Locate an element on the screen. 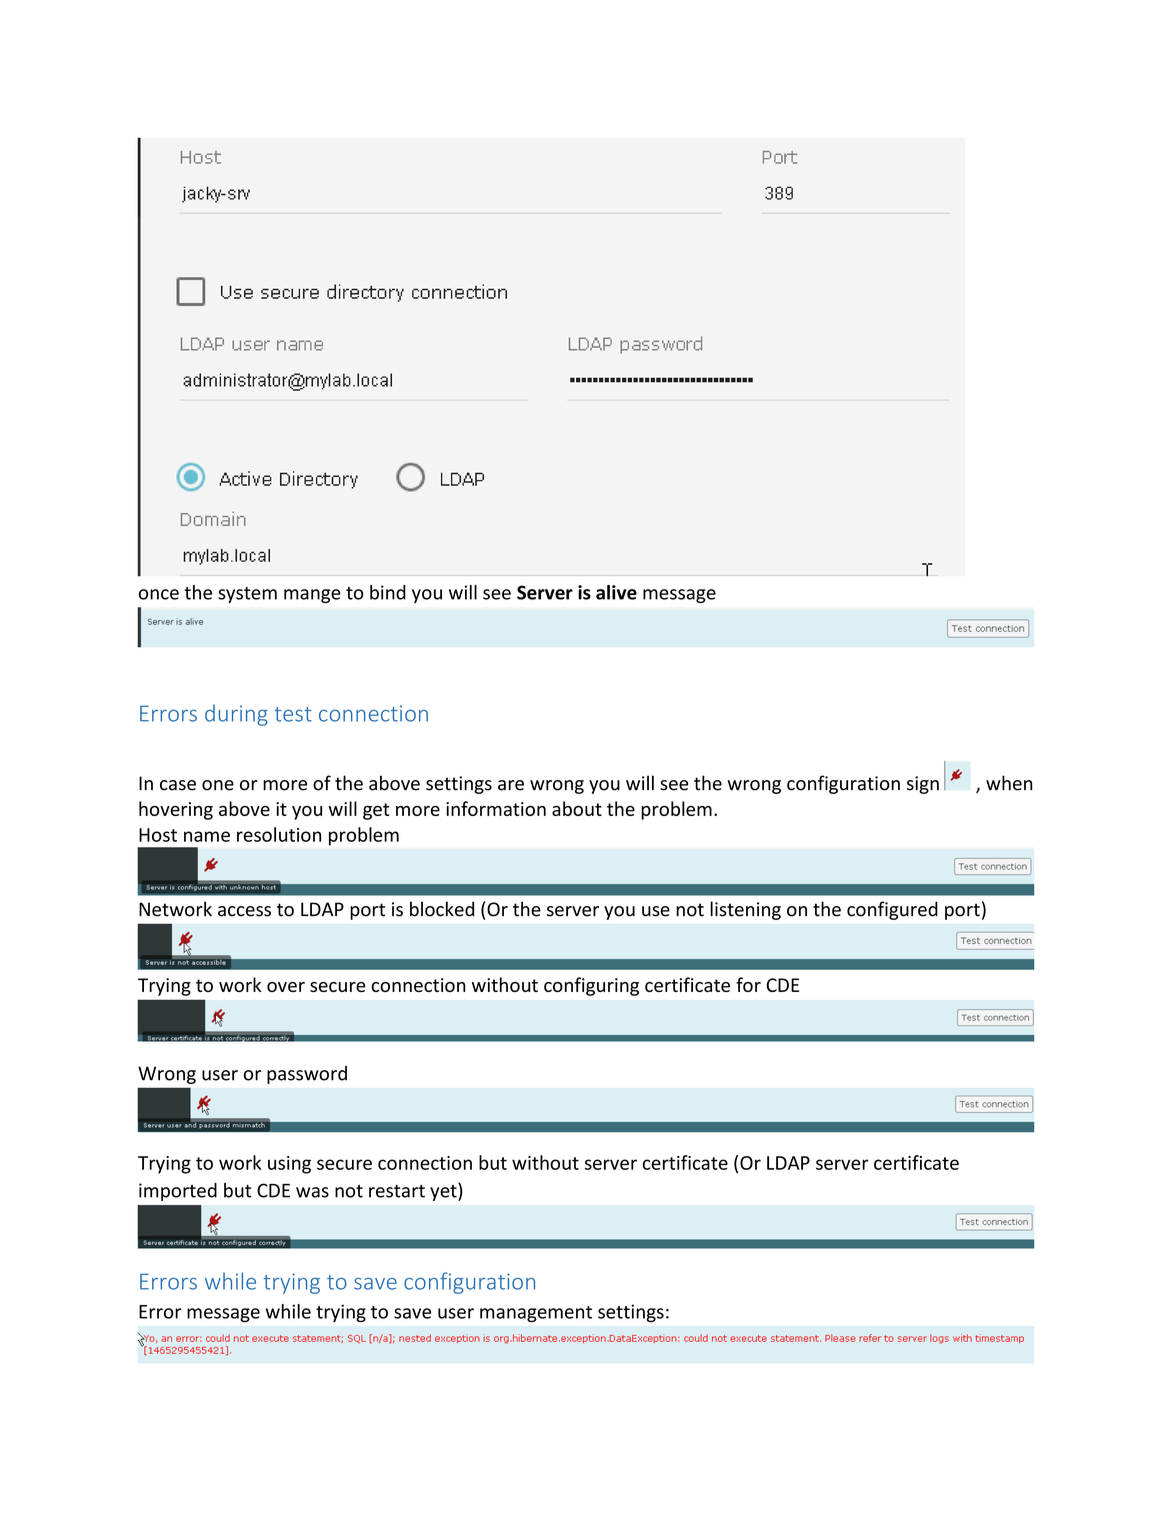 The width and height of the screenshot is (1172, 1517). sign is located at coordinates (923, 785).
